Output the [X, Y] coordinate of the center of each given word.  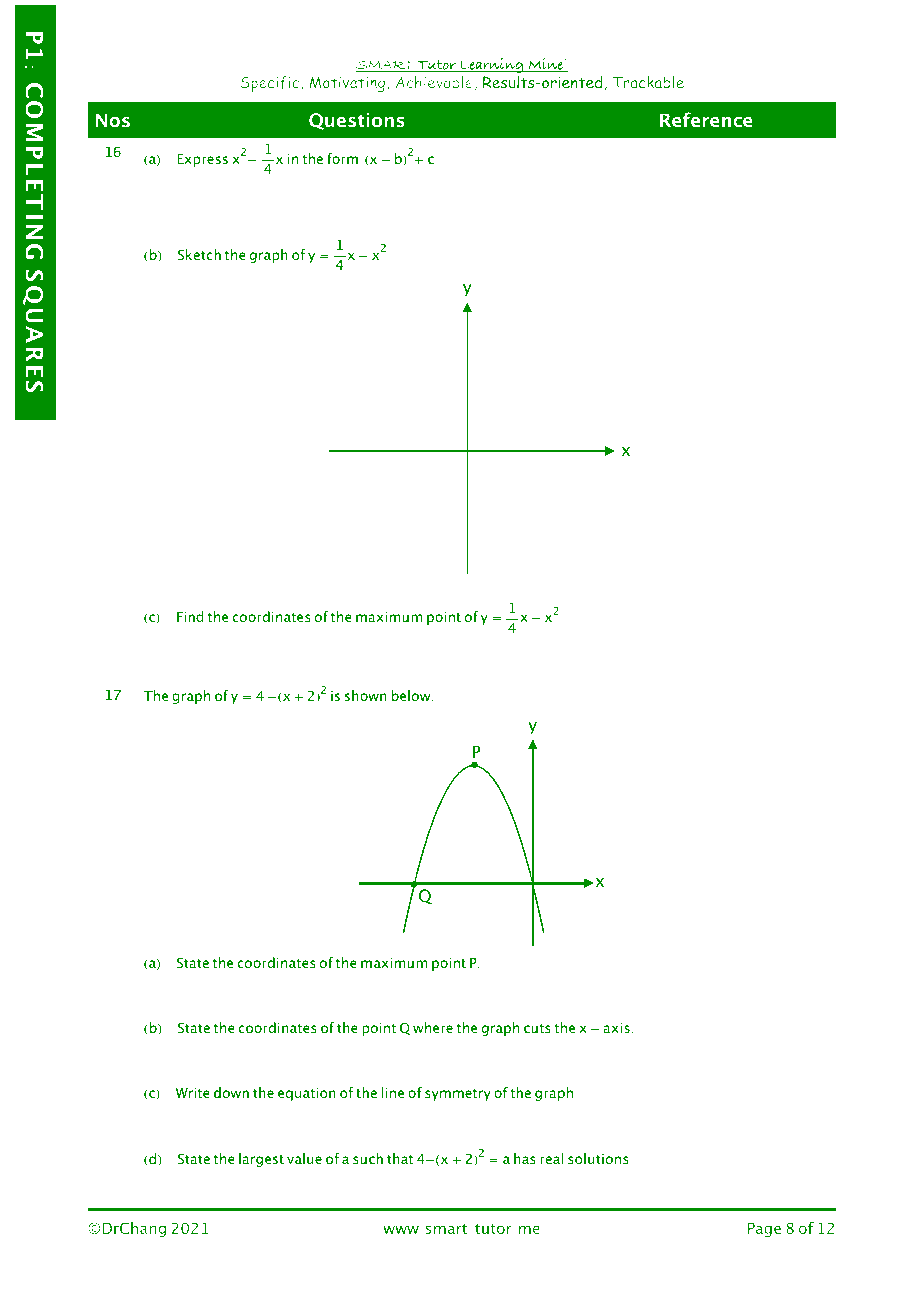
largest [261, 1160]
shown [366, 695]
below [412, 696]
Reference [706, 119]
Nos [113, 120]
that [400, 1158]
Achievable [434, 82]
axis [616, 1028]
